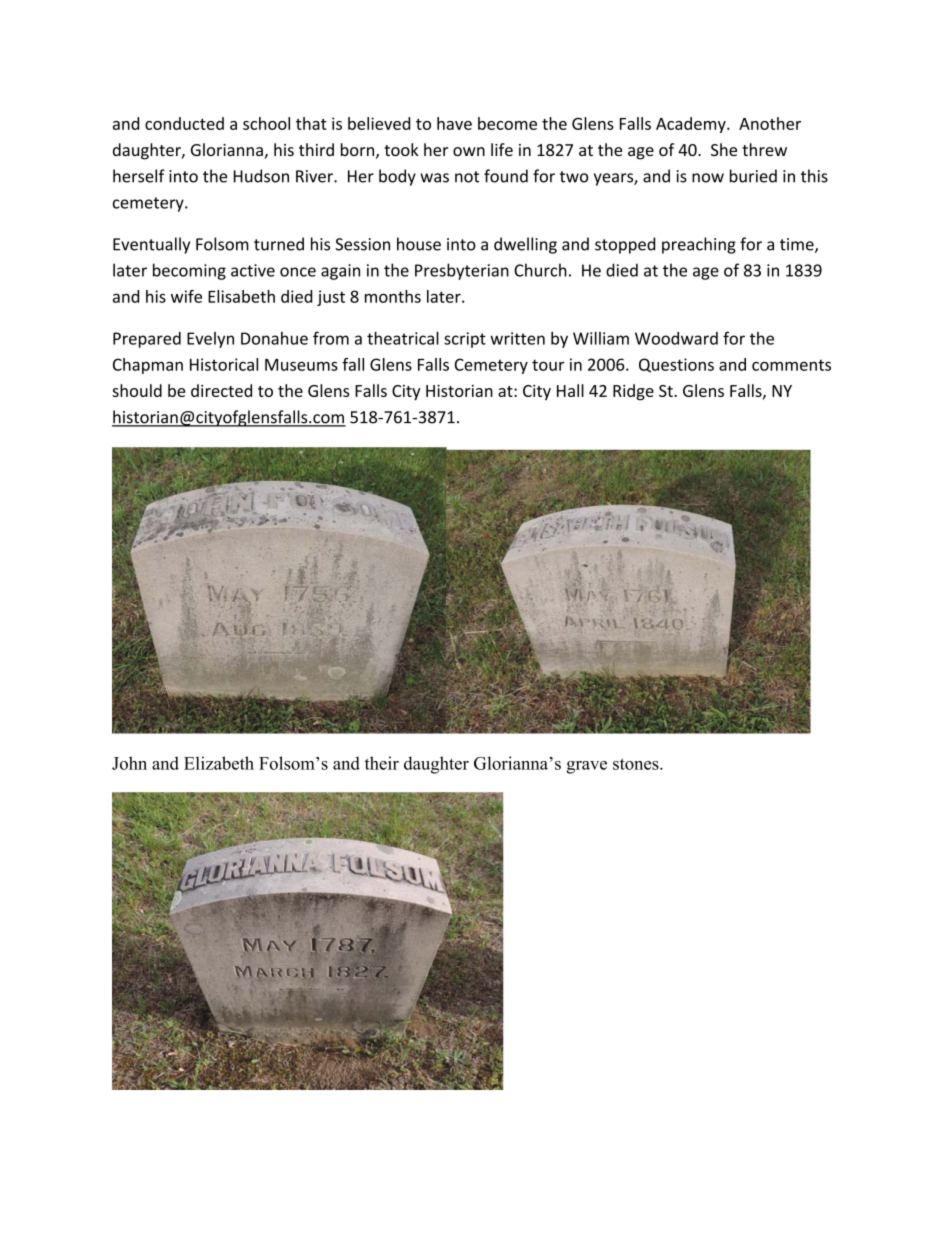  Describe the element at coordinates (469, 151) in the screenshot. I see `own` at that location.
